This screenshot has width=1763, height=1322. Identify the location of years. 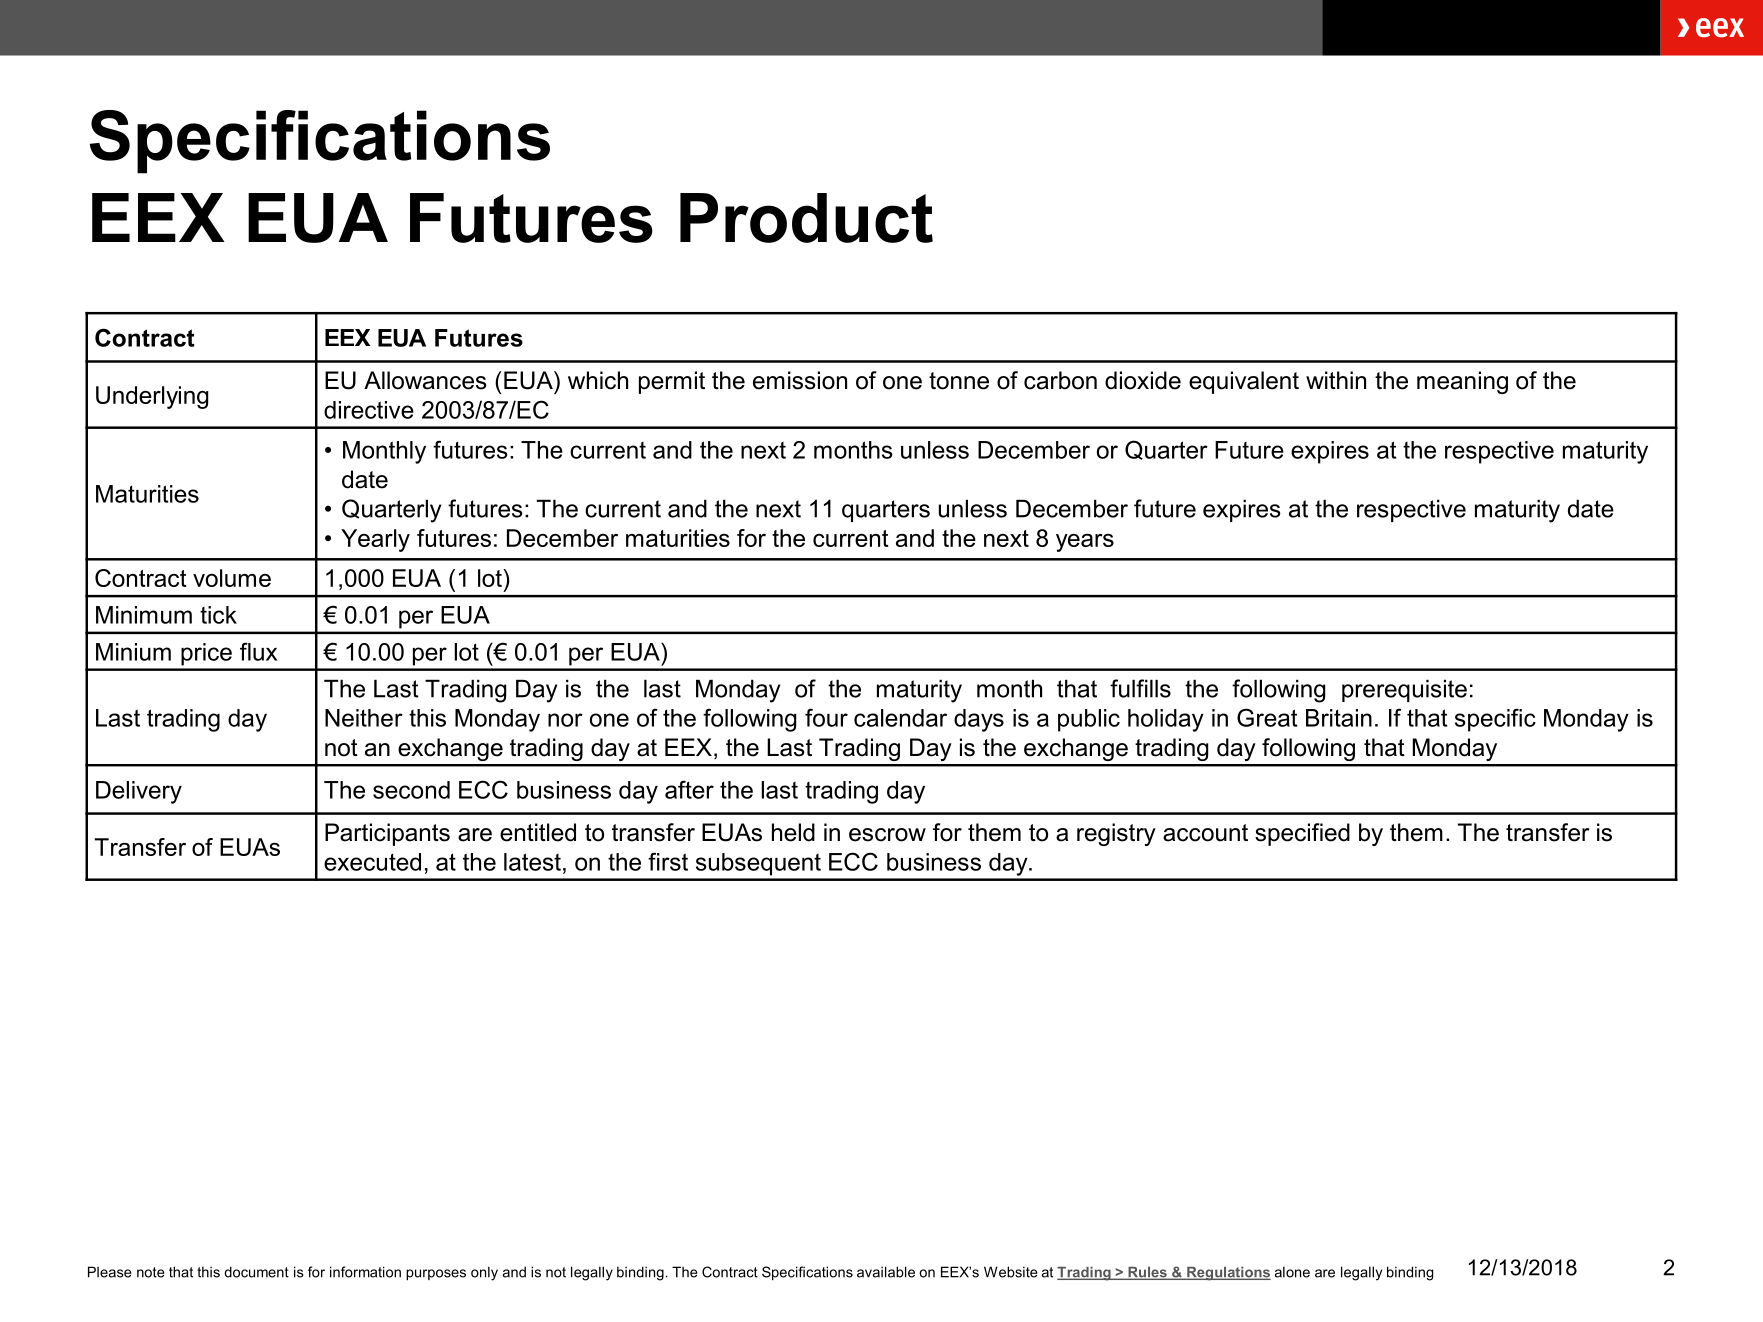
(1085, 543).
